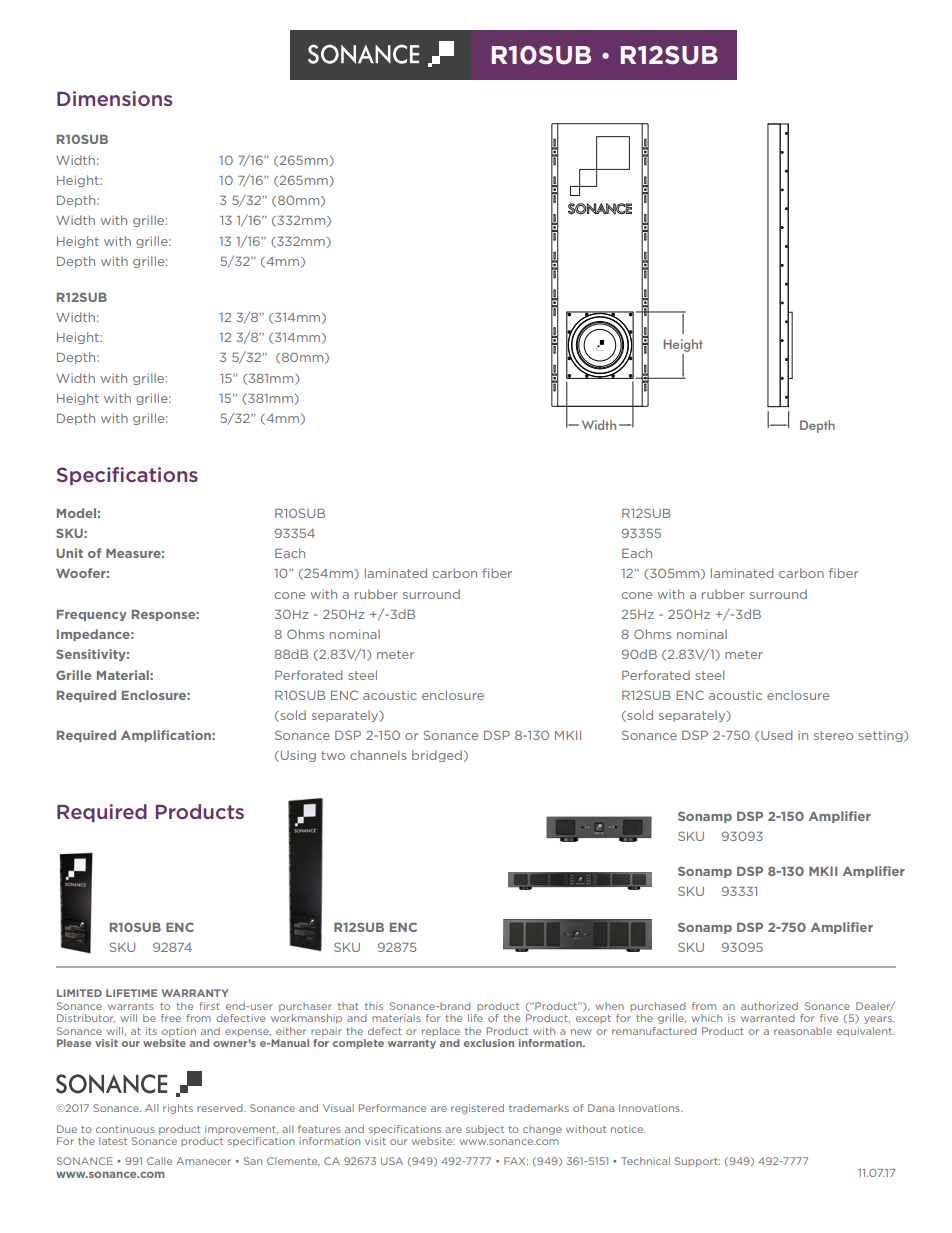 This document has width=952, height=1233. What do you see at coordinates (437, 756) in the document?
I see `bridged` at bounding box center [437, 756].
